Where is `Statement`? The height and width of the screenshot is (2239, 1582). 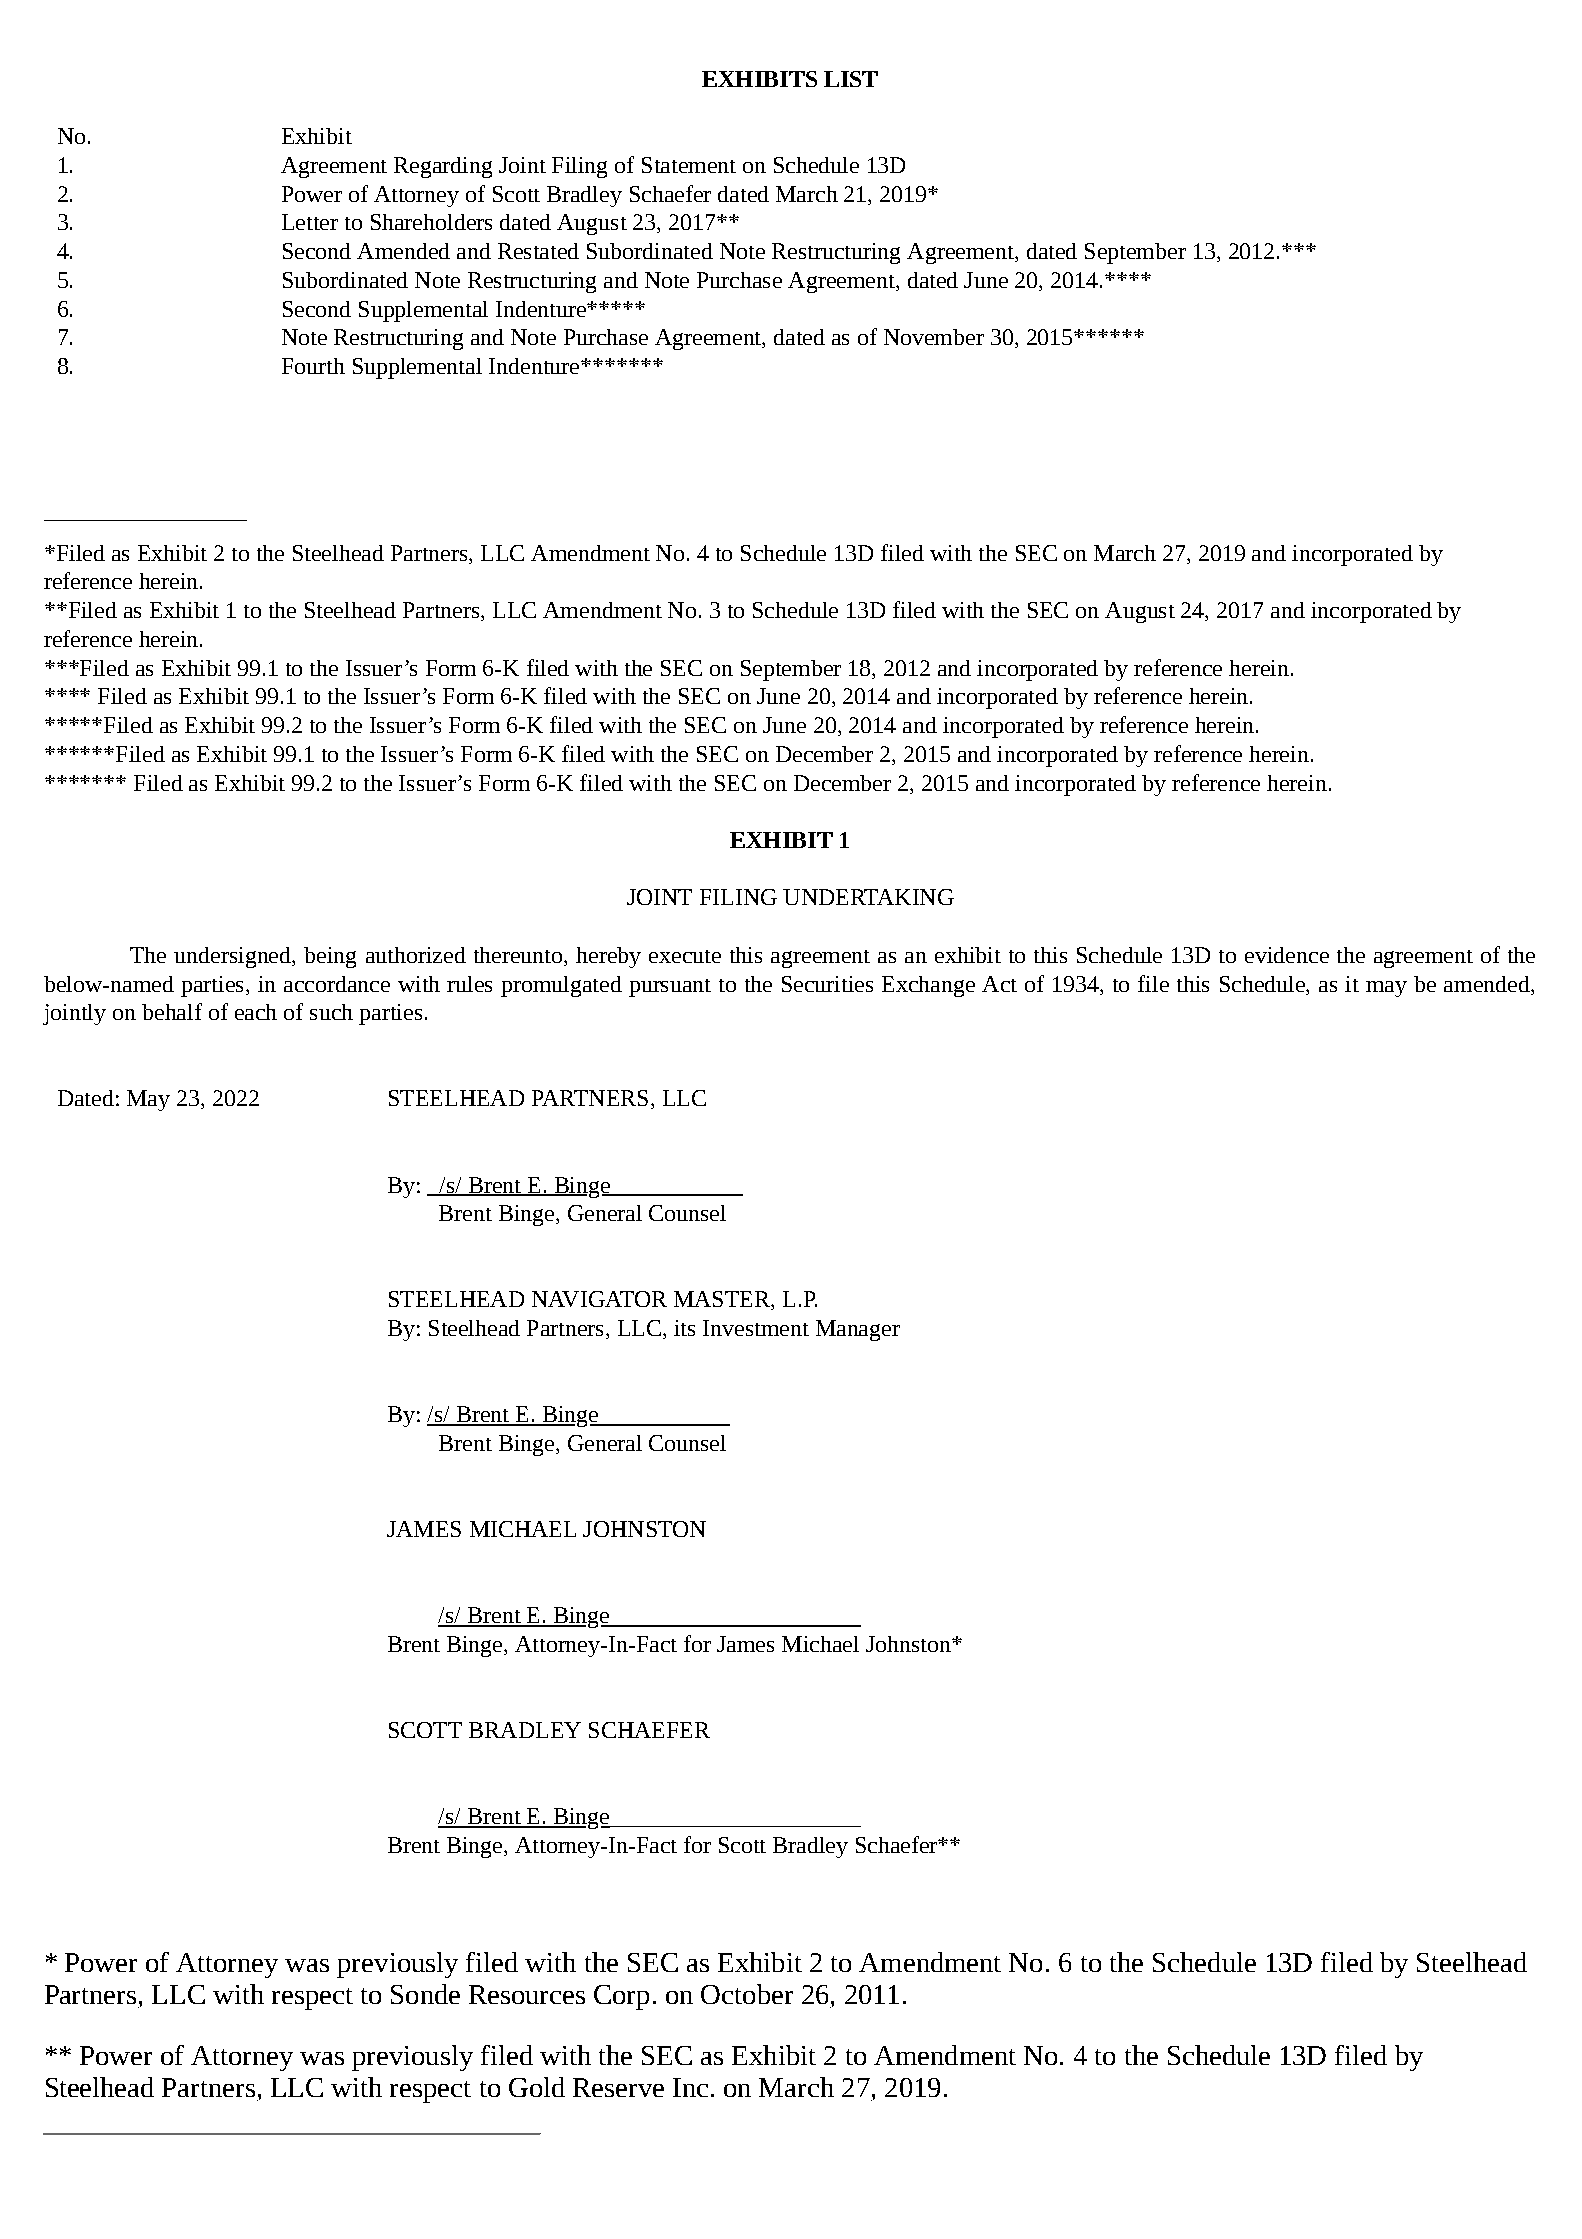 Statement is located at coordinates (689, 165).
